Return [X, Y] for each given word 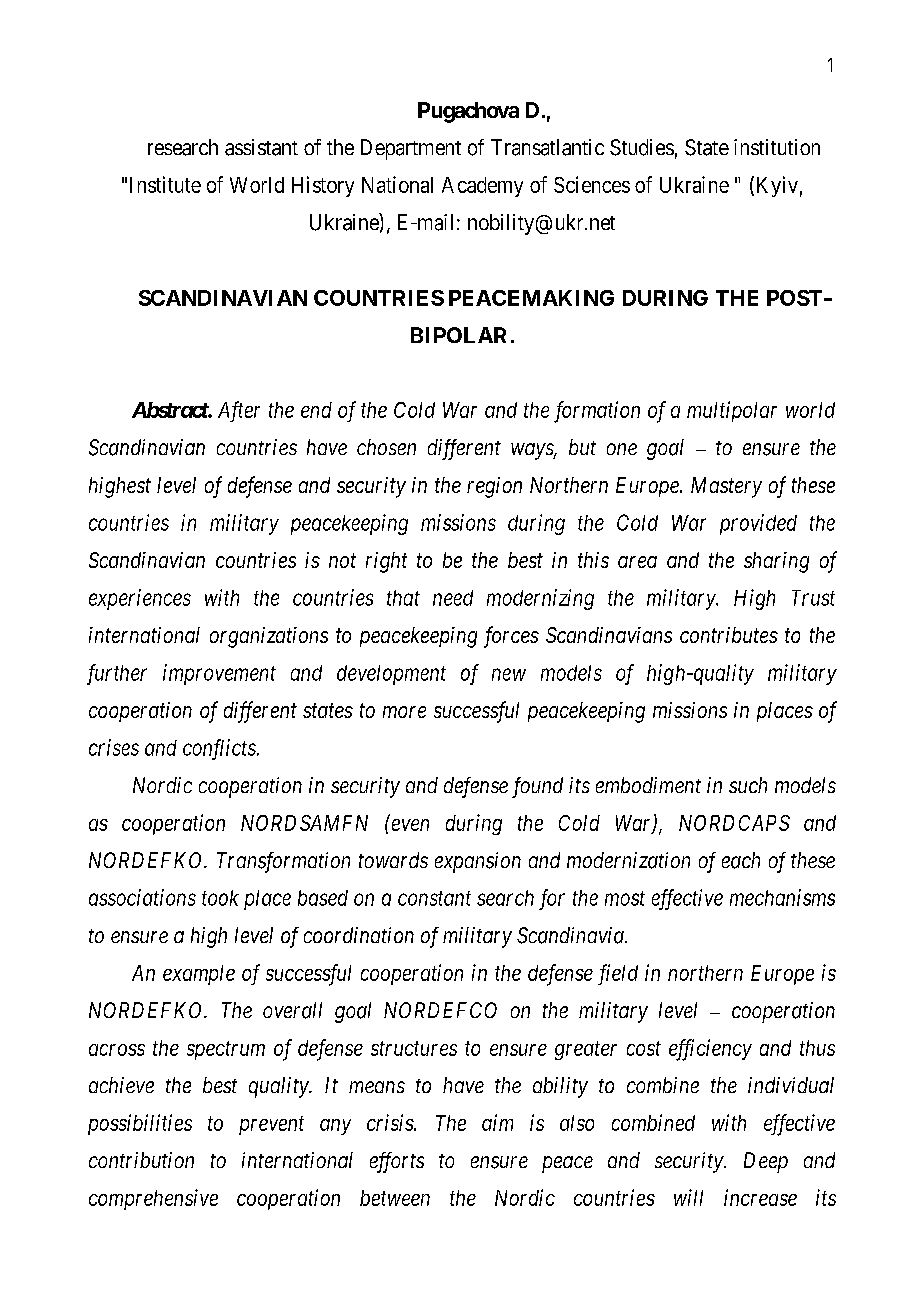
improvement [219, 674]
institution [777, 147]
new [509, 674]
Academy [482, 187]
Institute [165, 184]
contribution [141, 1160]
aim [497, 1122]
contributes [729, 635]
